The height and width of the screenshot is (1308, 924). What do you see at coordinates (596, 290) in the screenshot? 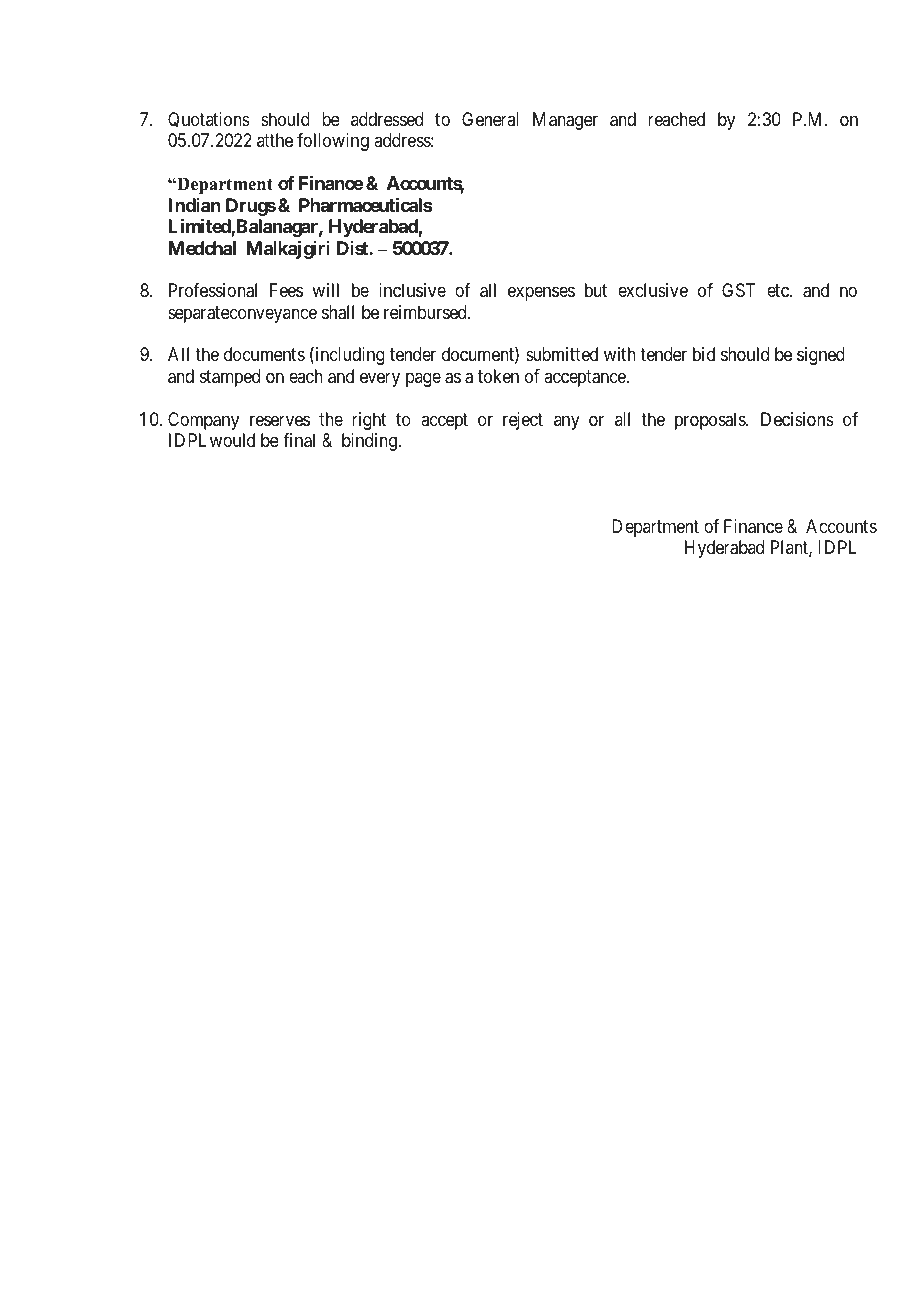
I see `but` at bounding box center [596, 290].
